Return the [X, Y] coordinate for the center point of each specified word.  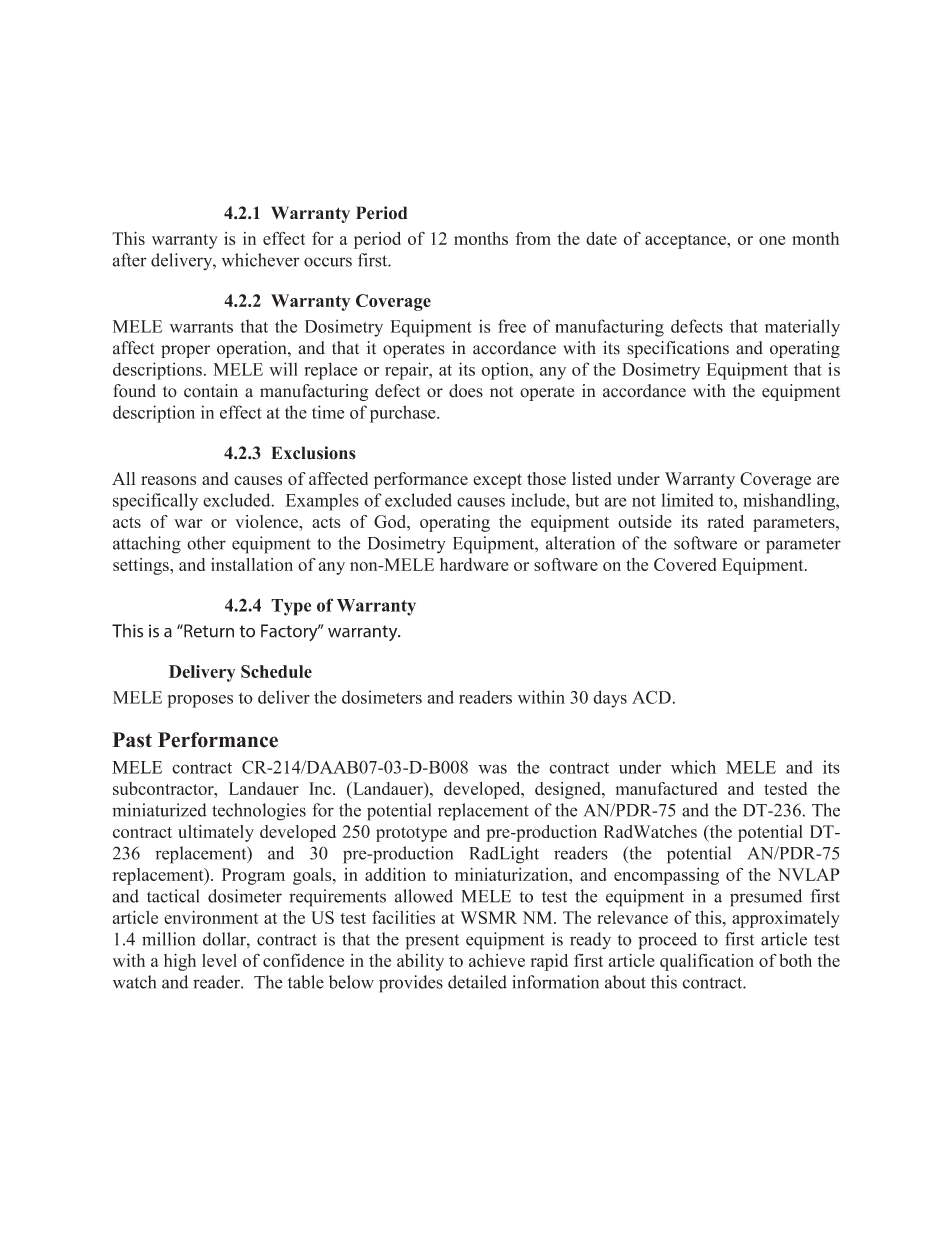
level [219, 960]
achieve [497, 960]
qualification [707, 962]
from [533, 238]
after [129, 260]
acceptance [686, 241]
